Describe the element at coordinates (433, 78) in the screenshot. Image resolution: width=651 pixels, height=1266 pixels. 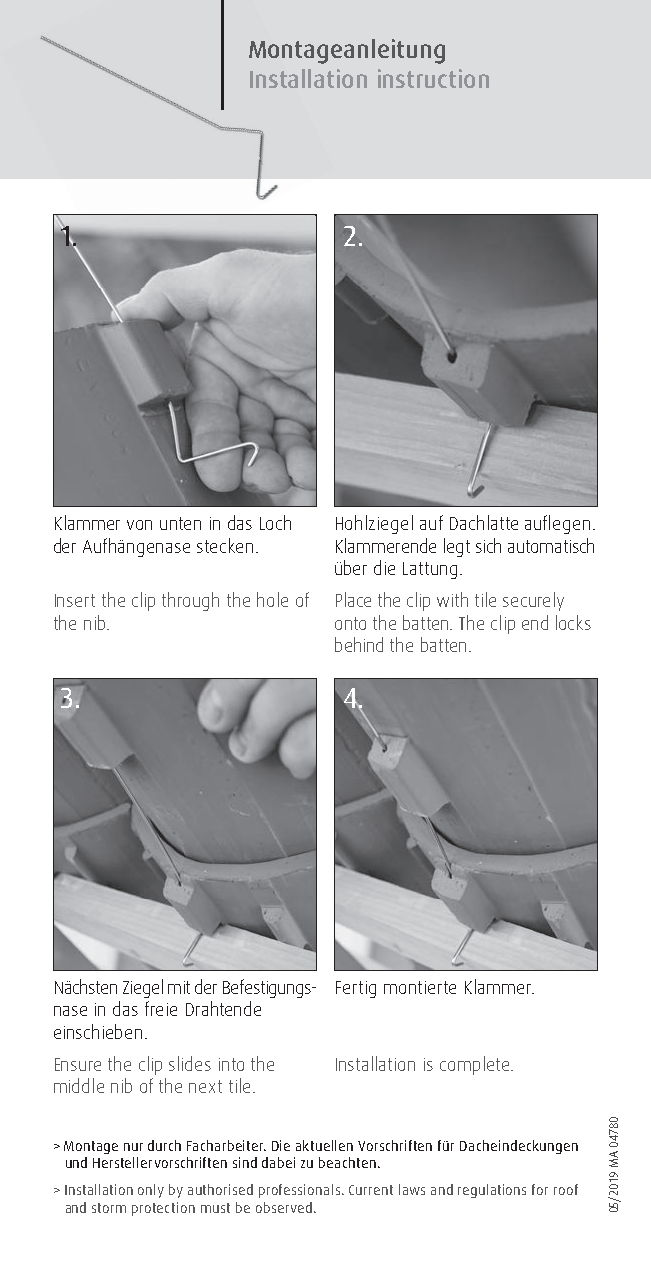
I see `instruction` at that location.
